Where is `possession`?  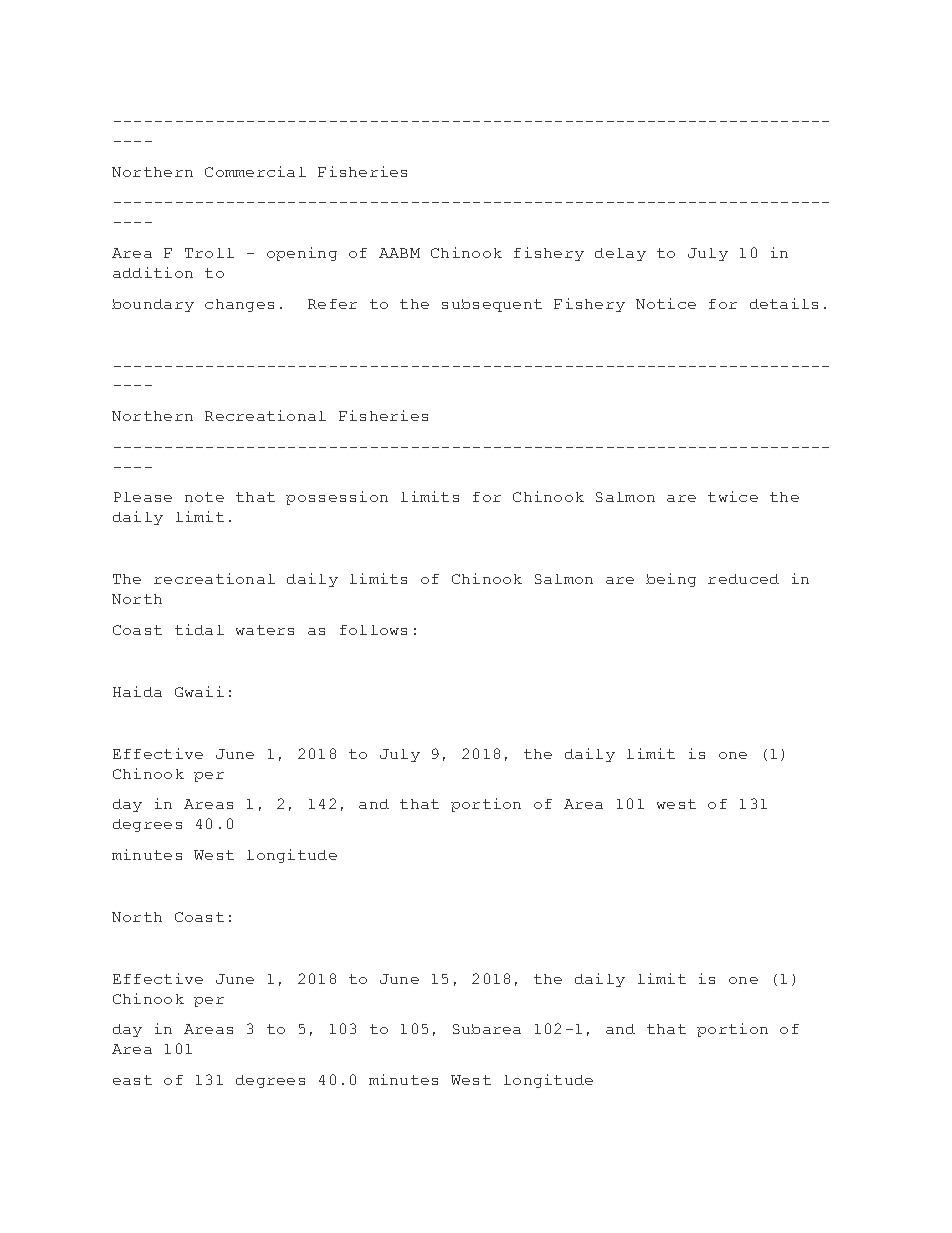
possession is located at coordinates (337, 498).
